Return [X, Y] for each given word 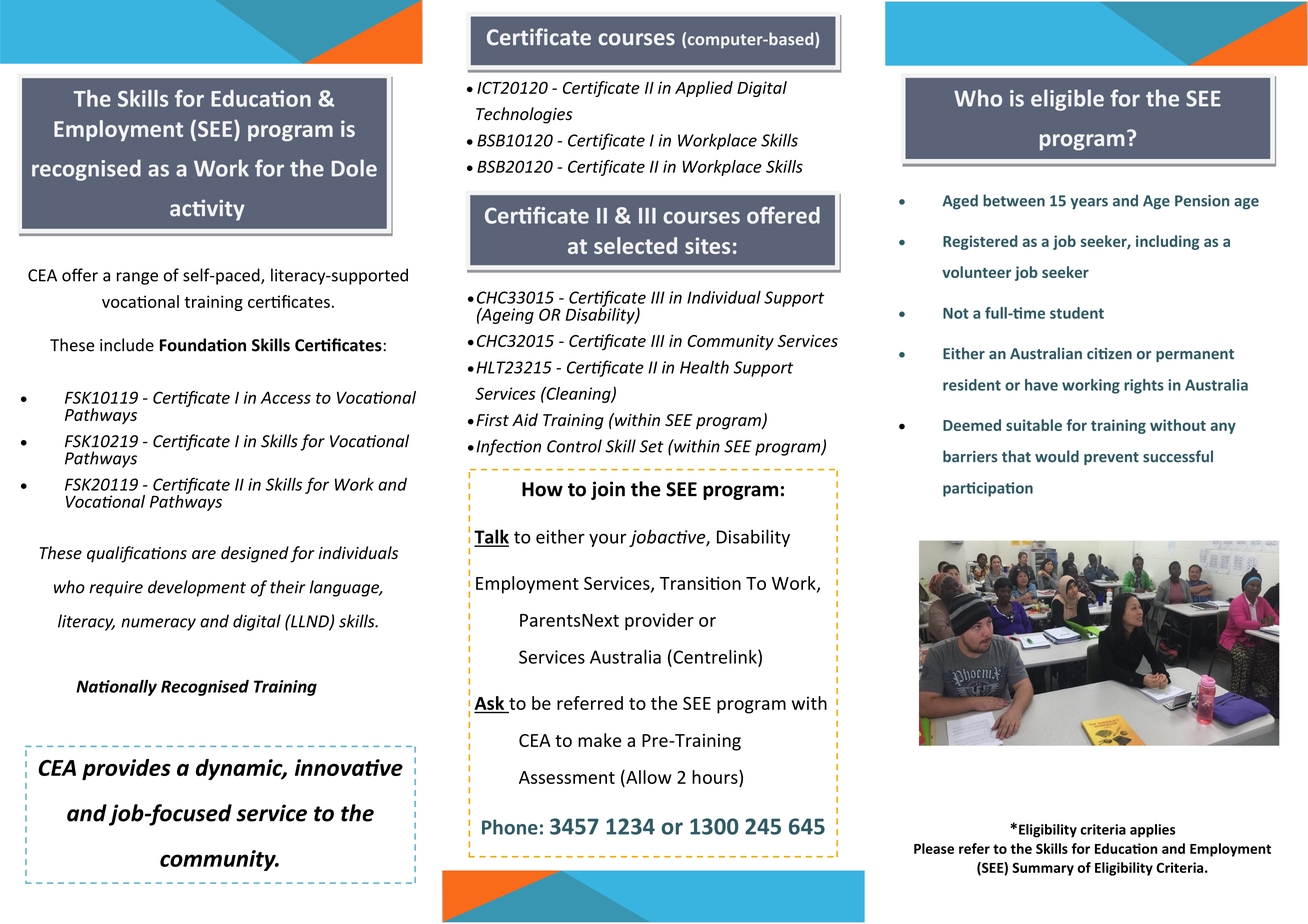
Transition [700, 583]
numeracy [158, 624]
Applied [704, 89]
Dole [354, 168]
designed [255, 554]
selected [635, 245]
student [1077, 313]
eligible [1067, 100]
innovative [349, 767]
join [608, 490]
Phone [510, 827]
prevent [1111, 458]
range [137, 278]
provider [659, 622]
